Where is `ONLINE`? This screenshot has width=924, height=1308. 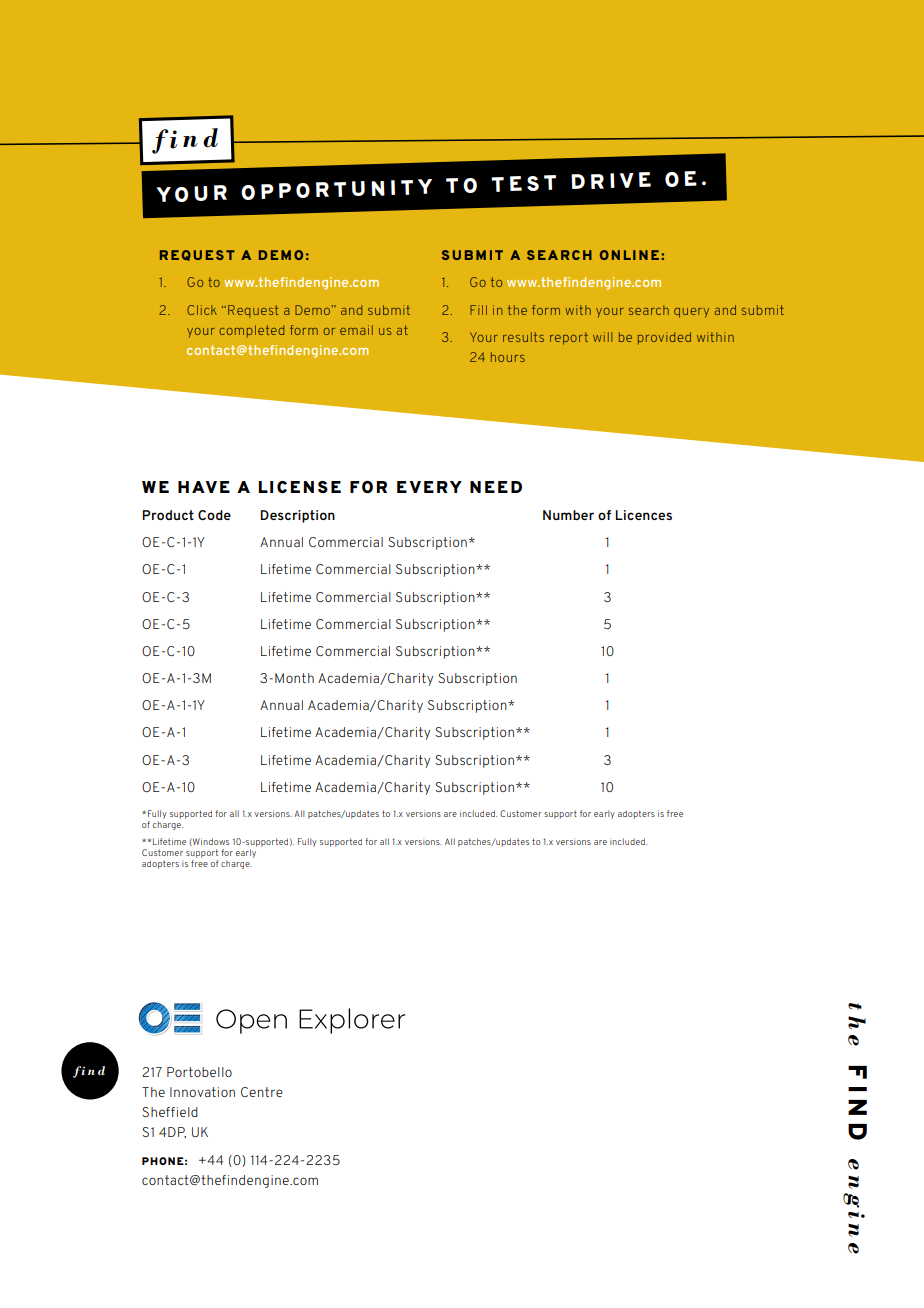 ONLINE is located at coordinates (629, 255).
